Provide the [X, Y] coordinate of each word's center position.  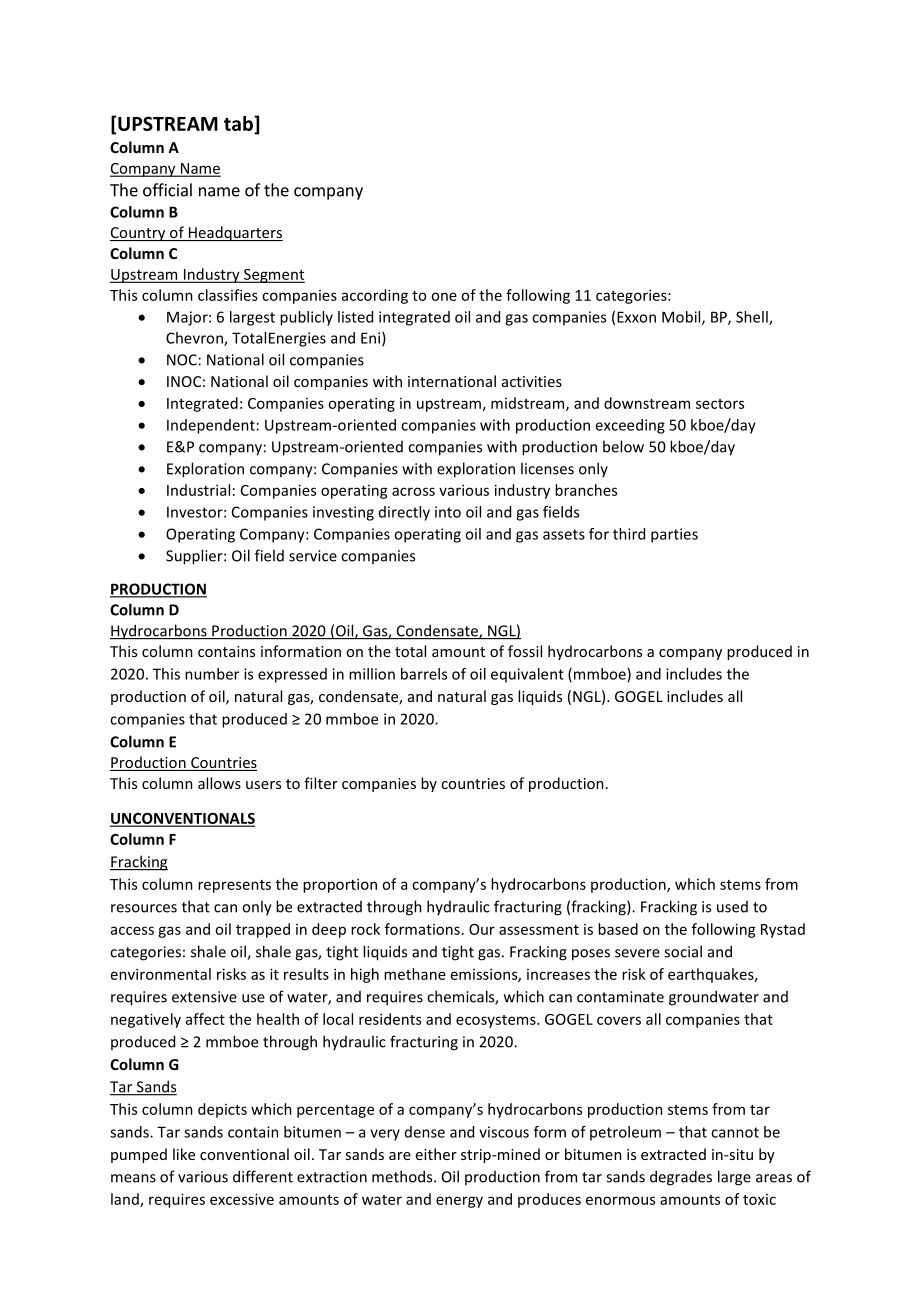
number [212, 674]
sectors [720, 404]
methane [415, 974]
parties [674, 535]
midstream [529, 404]
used [732, 907]
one [444, 296]
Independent [211, 426]
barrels [424, 674]
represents [234, 886]
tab [239, 123]
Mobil [682, 318]
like [184, 1154]
